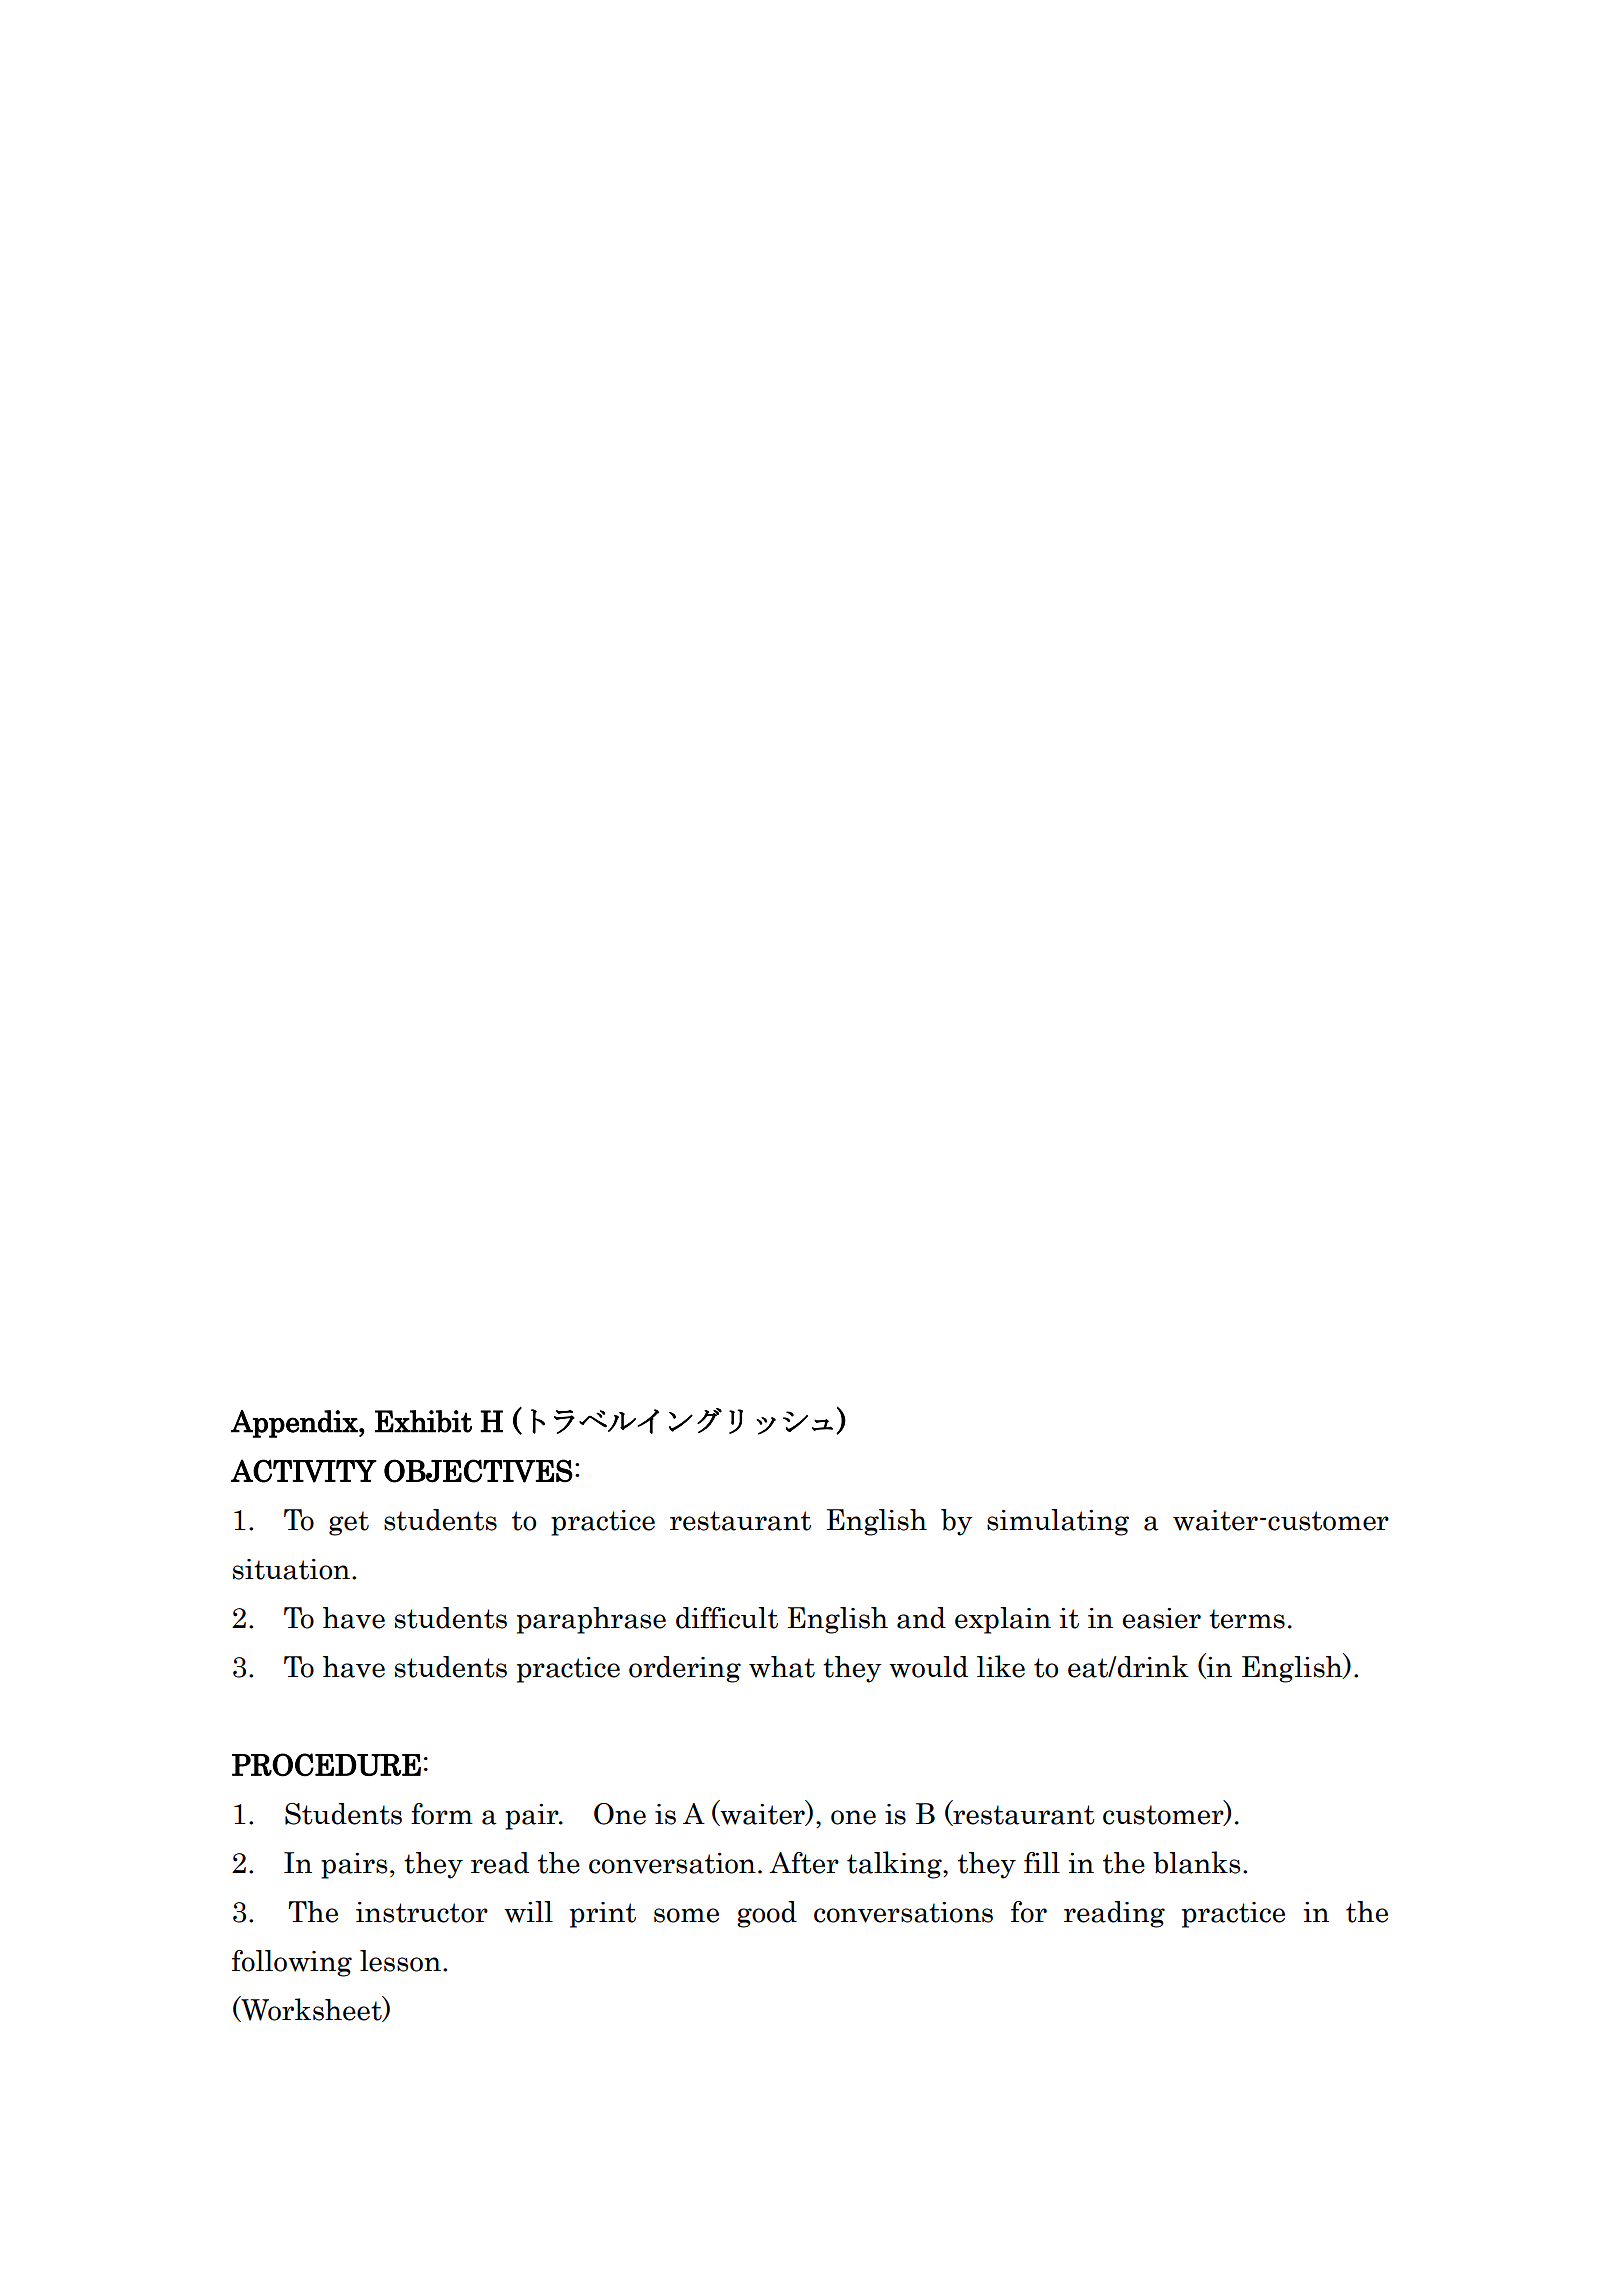 This image has width=1620, height=2291. What do you see at coordinates (767, 1914) in the image?
I see `good` at bounding box center [767, 1914].
